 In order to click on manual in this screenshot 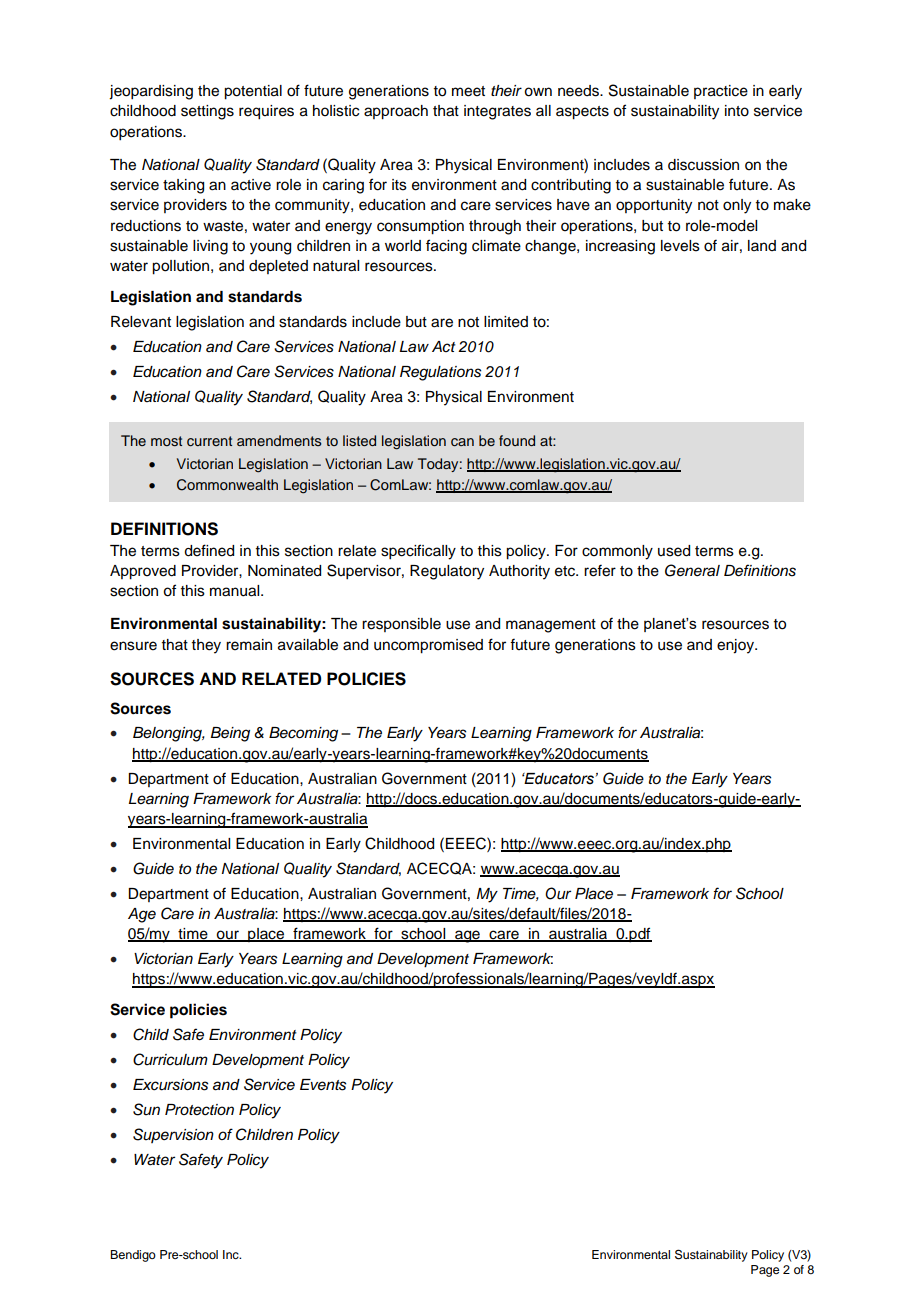, I will do `click(236, 591)`.
